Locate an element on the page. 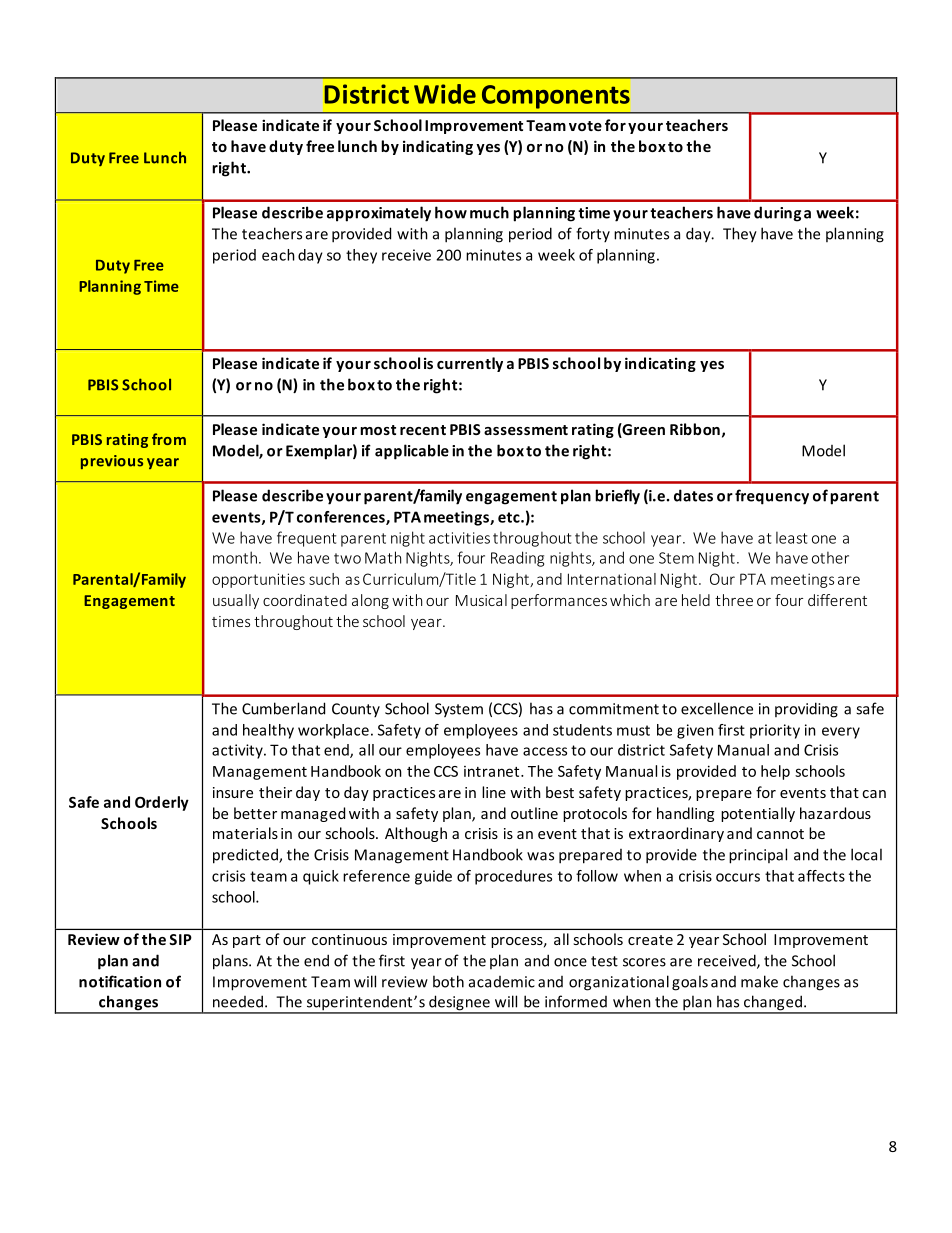  academic is located at coordinates (502, 982).
